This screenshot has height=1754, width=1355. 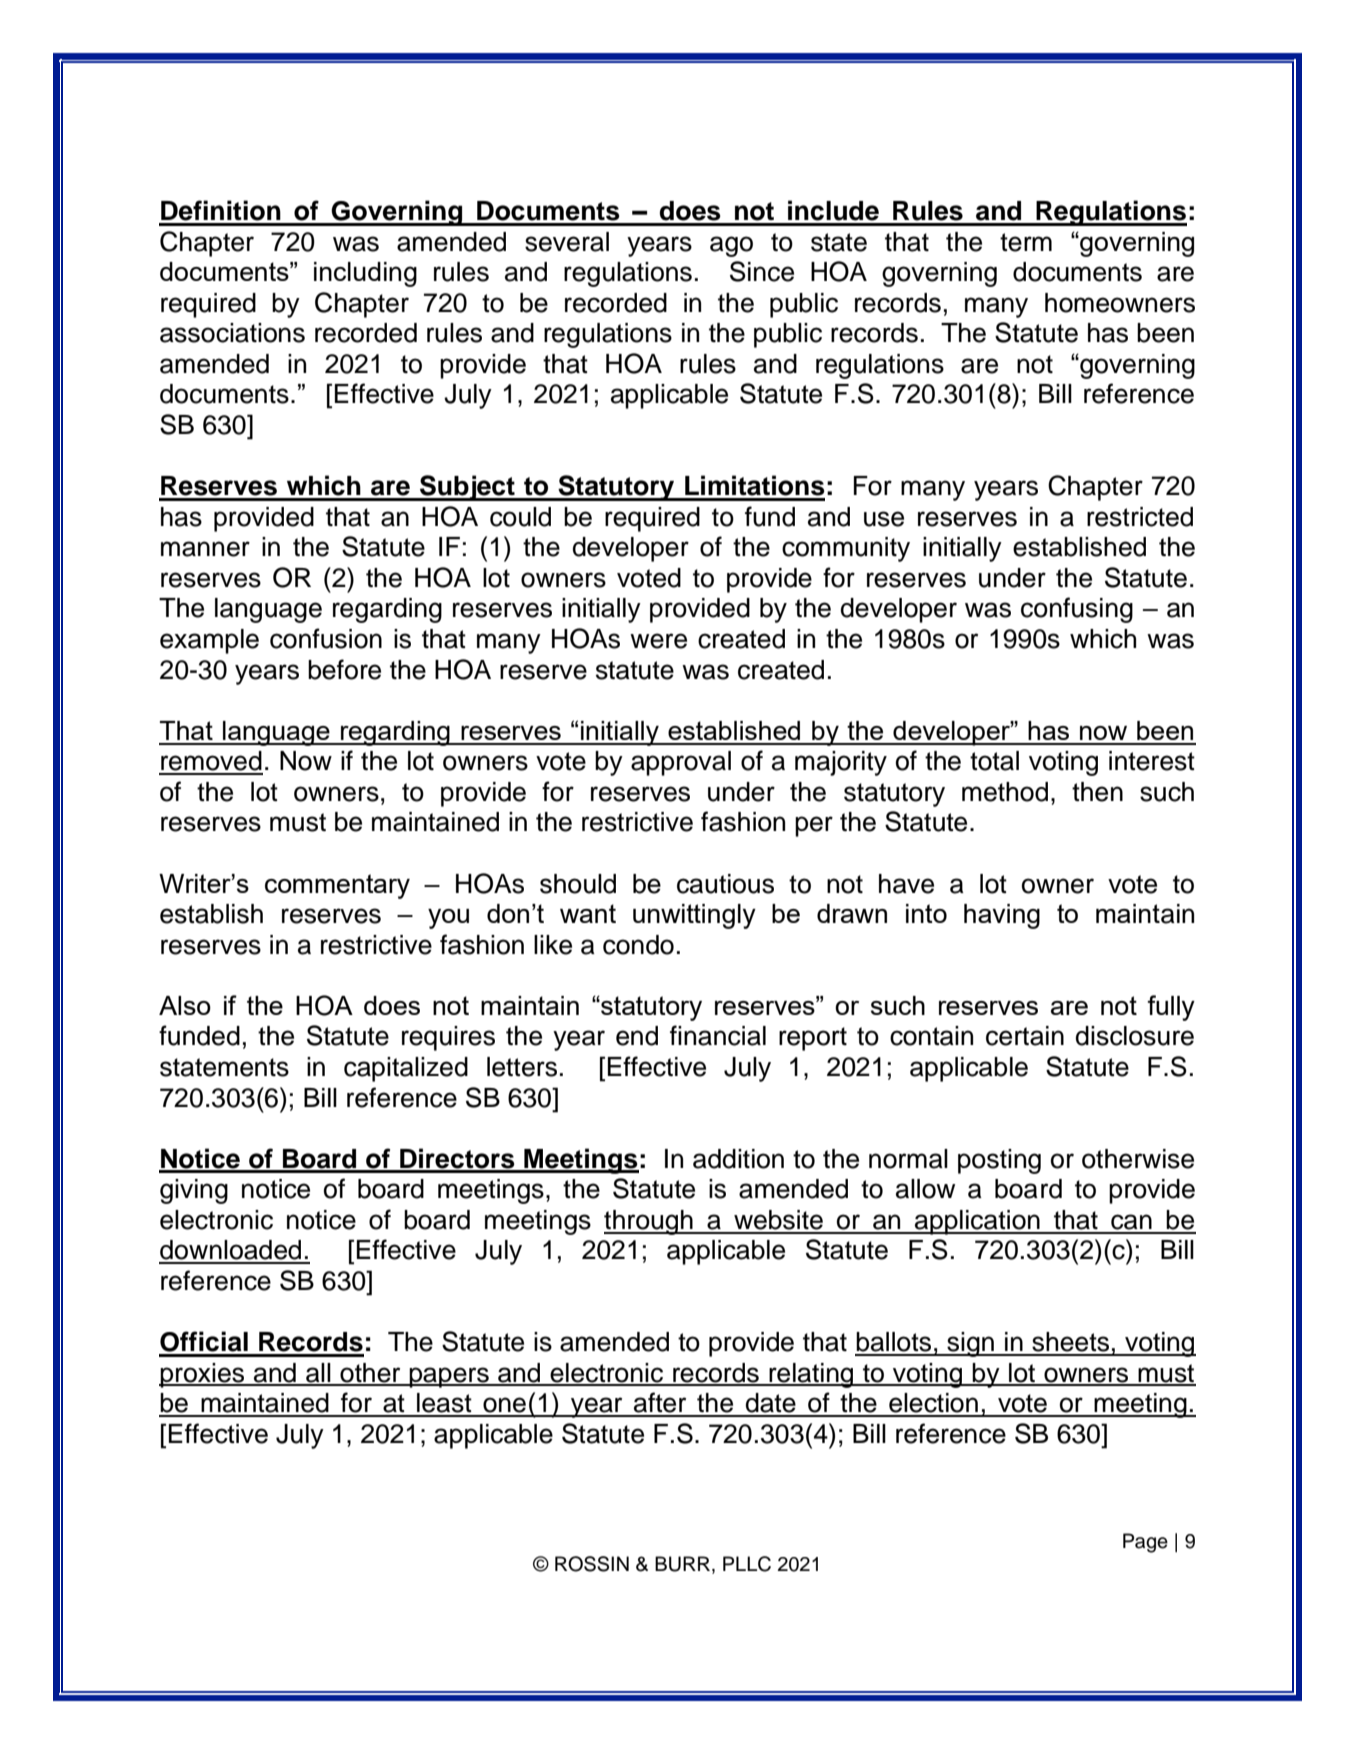 I want to click on ago, so click(x=731, y=246).
